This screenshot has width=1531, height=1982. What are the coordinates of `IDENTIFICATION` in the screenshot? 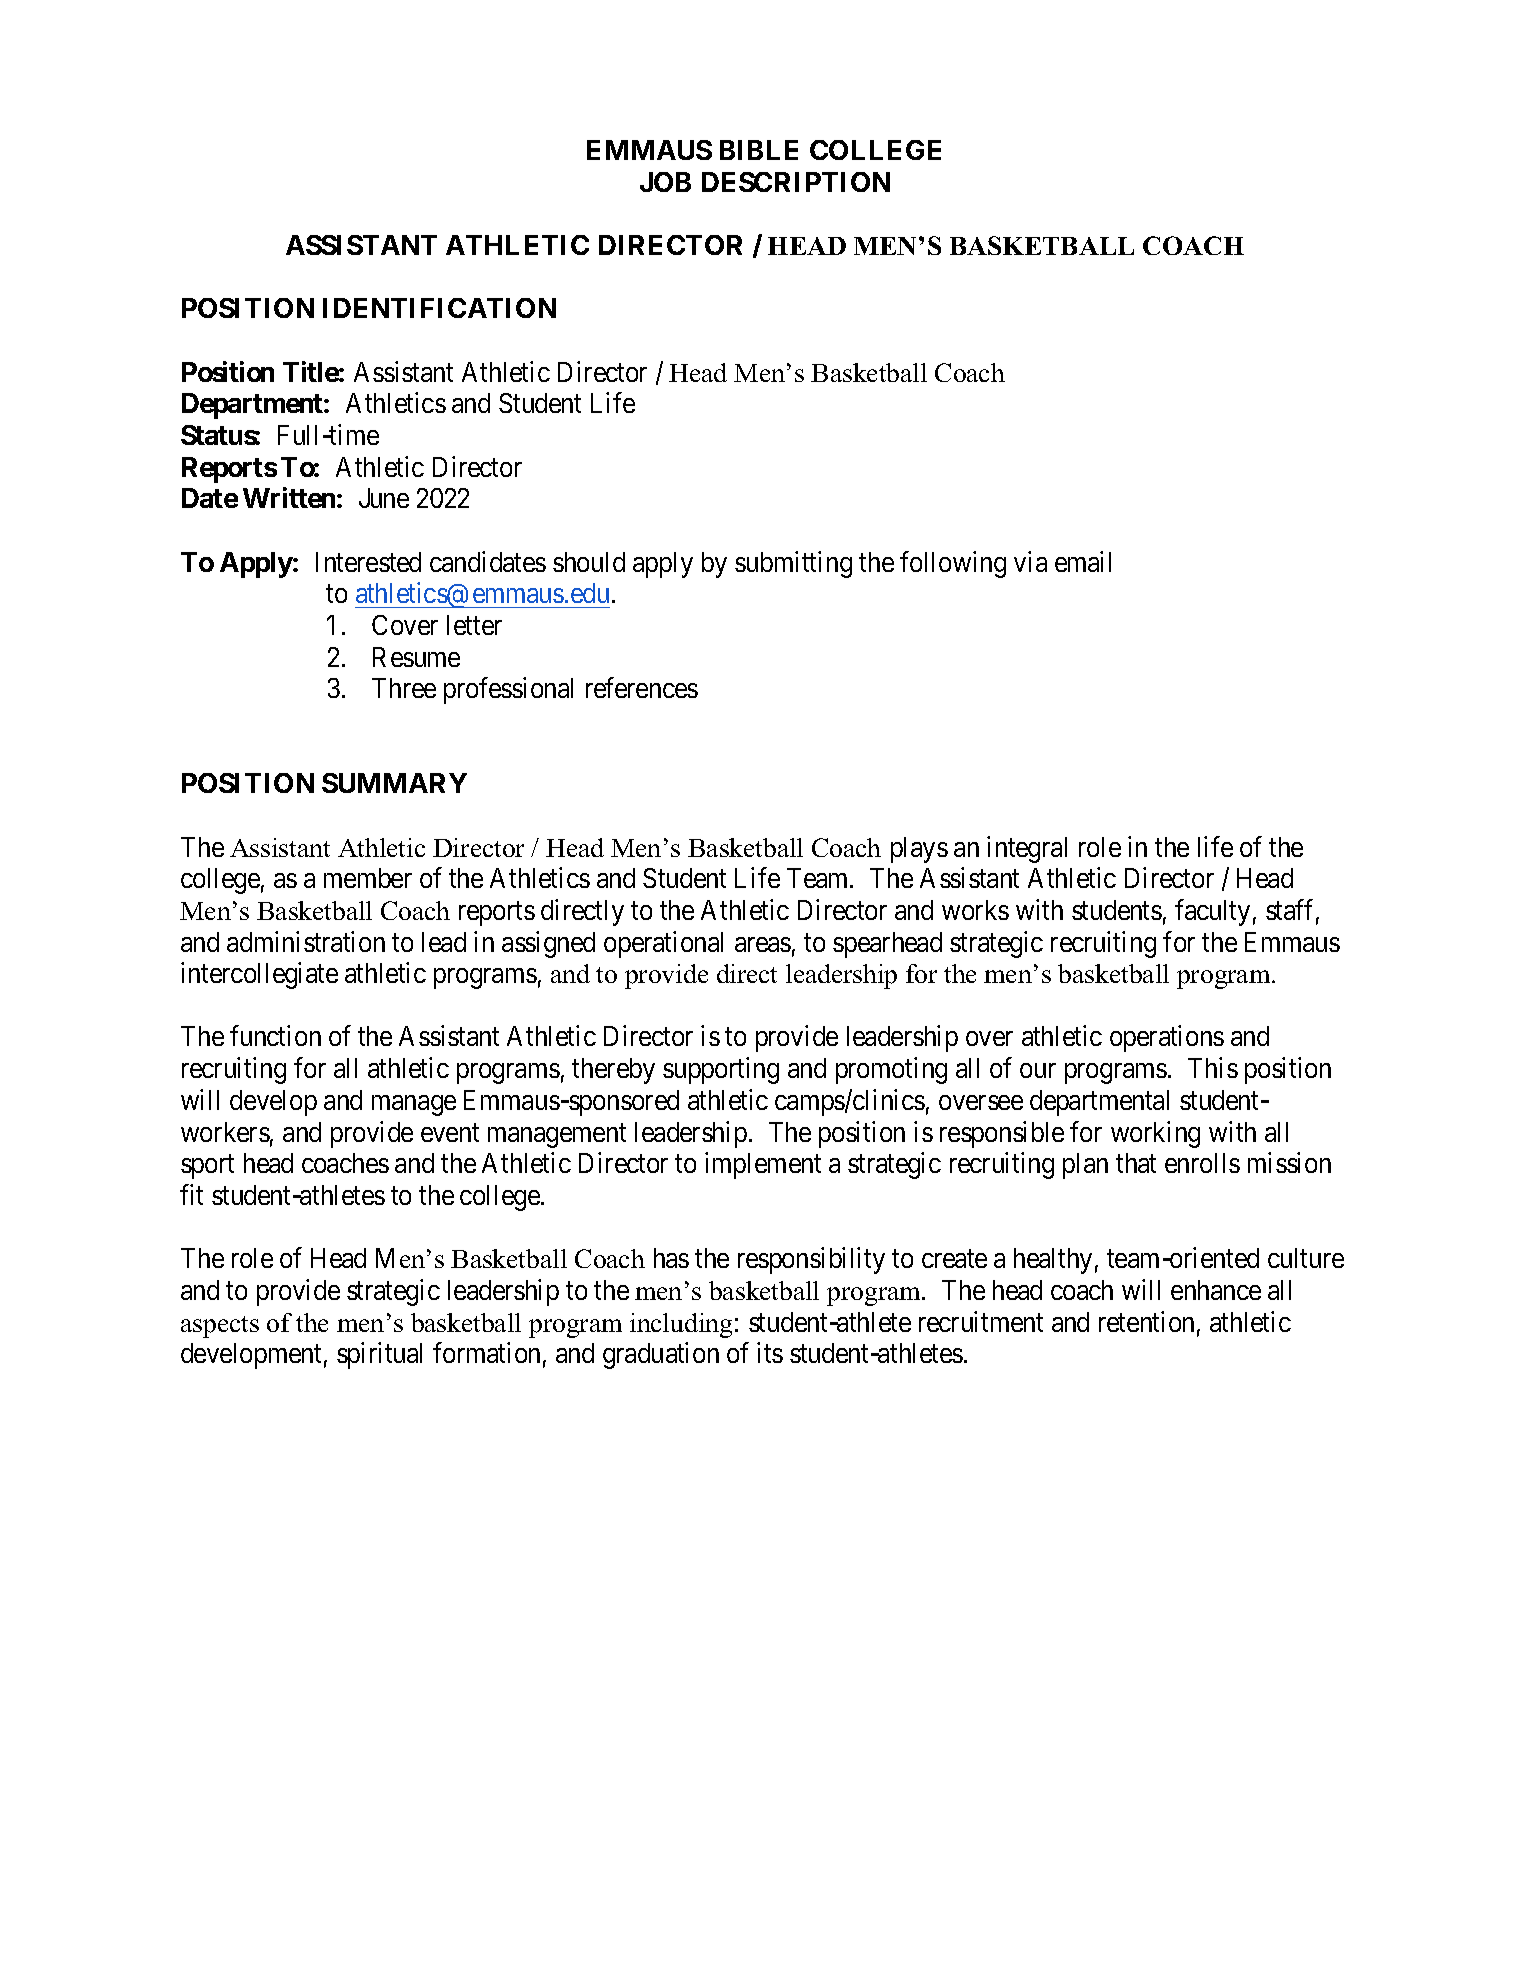 It's located at (439, 308).
